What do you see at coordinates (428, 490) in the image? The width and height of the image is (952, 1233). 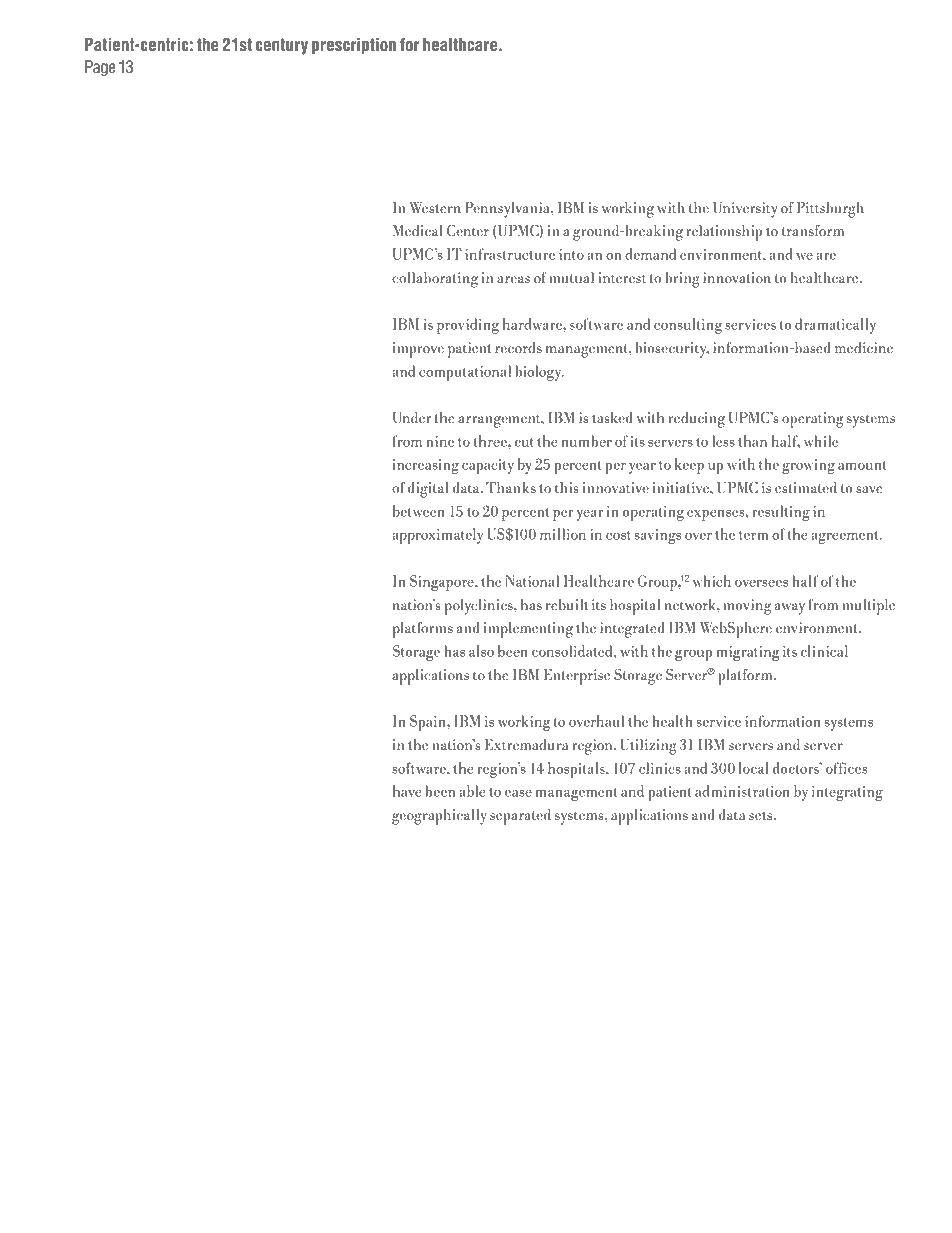 I see `digital` at bounding box center [428, 490].
